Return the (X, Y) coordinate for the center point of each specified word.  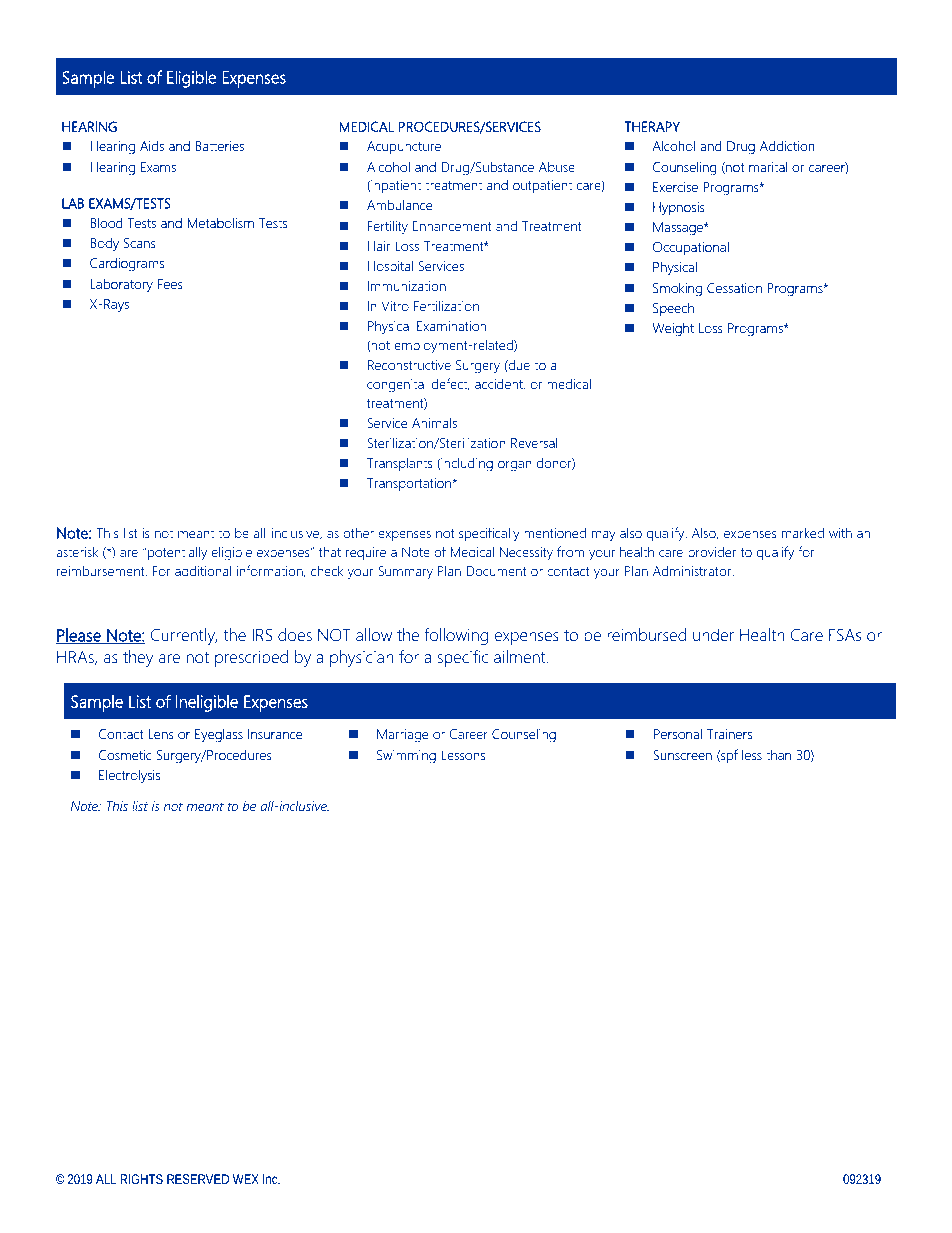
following (456, 636)
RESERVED (198, 1179)
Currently (184, 636)
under (713, 634)
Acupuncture (404, 147)
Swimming (406, 757)
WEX (246, 1179)
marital (768, 166)
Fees (170, 284)
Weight (673, 330)
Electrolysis (129, 776)
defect (451, 384)
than (778, 754)
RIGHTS (141, 1179)
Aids (152, 145)
